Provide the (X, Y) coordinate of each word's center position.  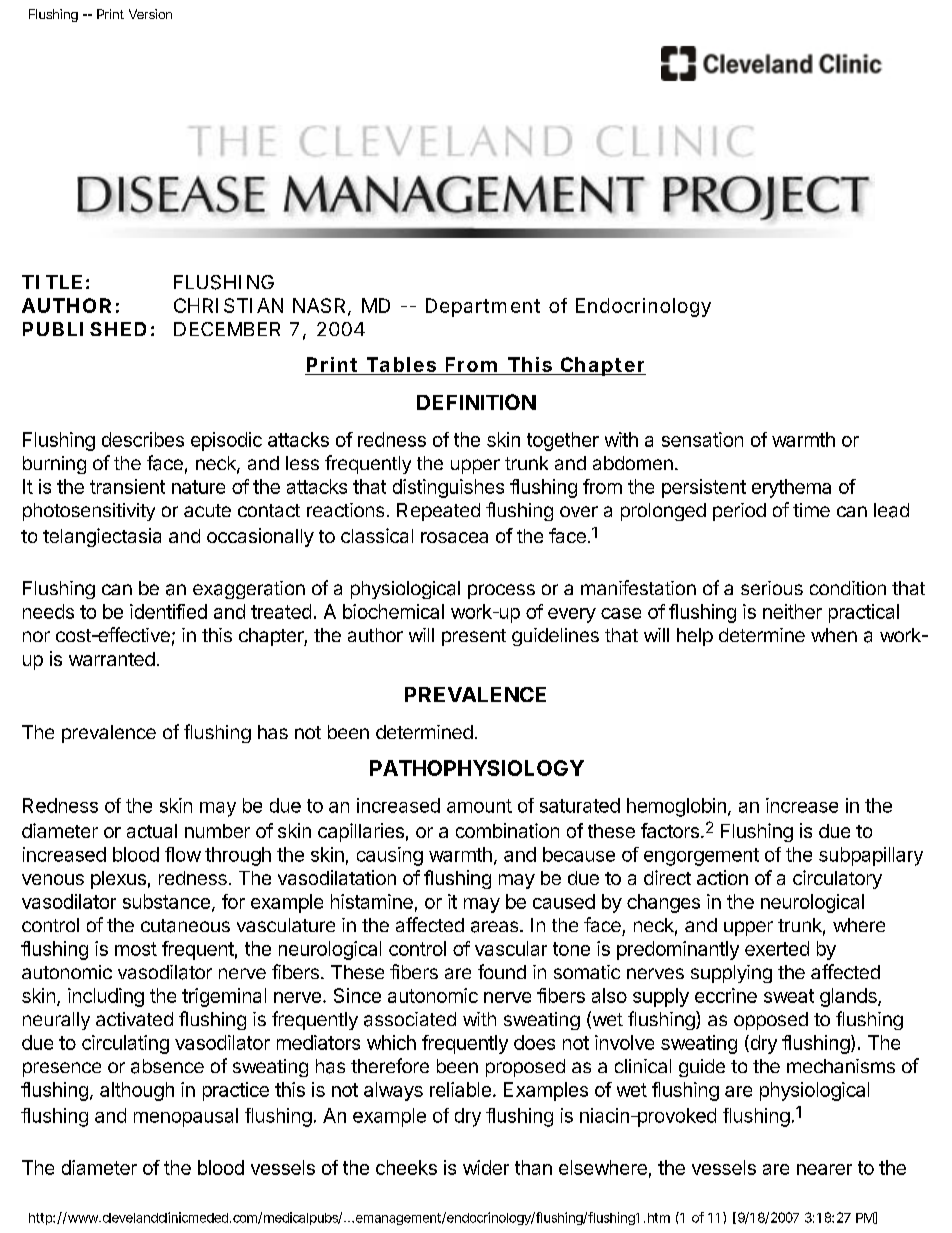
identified (168, 611)
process (501, 591)
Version (150, 14)
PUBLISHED (84, 329)
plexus (118, 880)
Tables (401, 366)
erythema (791, 488)
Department (483, 307)
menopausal (186, 1117)
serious (772, 588)
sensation (702, 439)
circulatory (837, 879)
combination (507, 830)
